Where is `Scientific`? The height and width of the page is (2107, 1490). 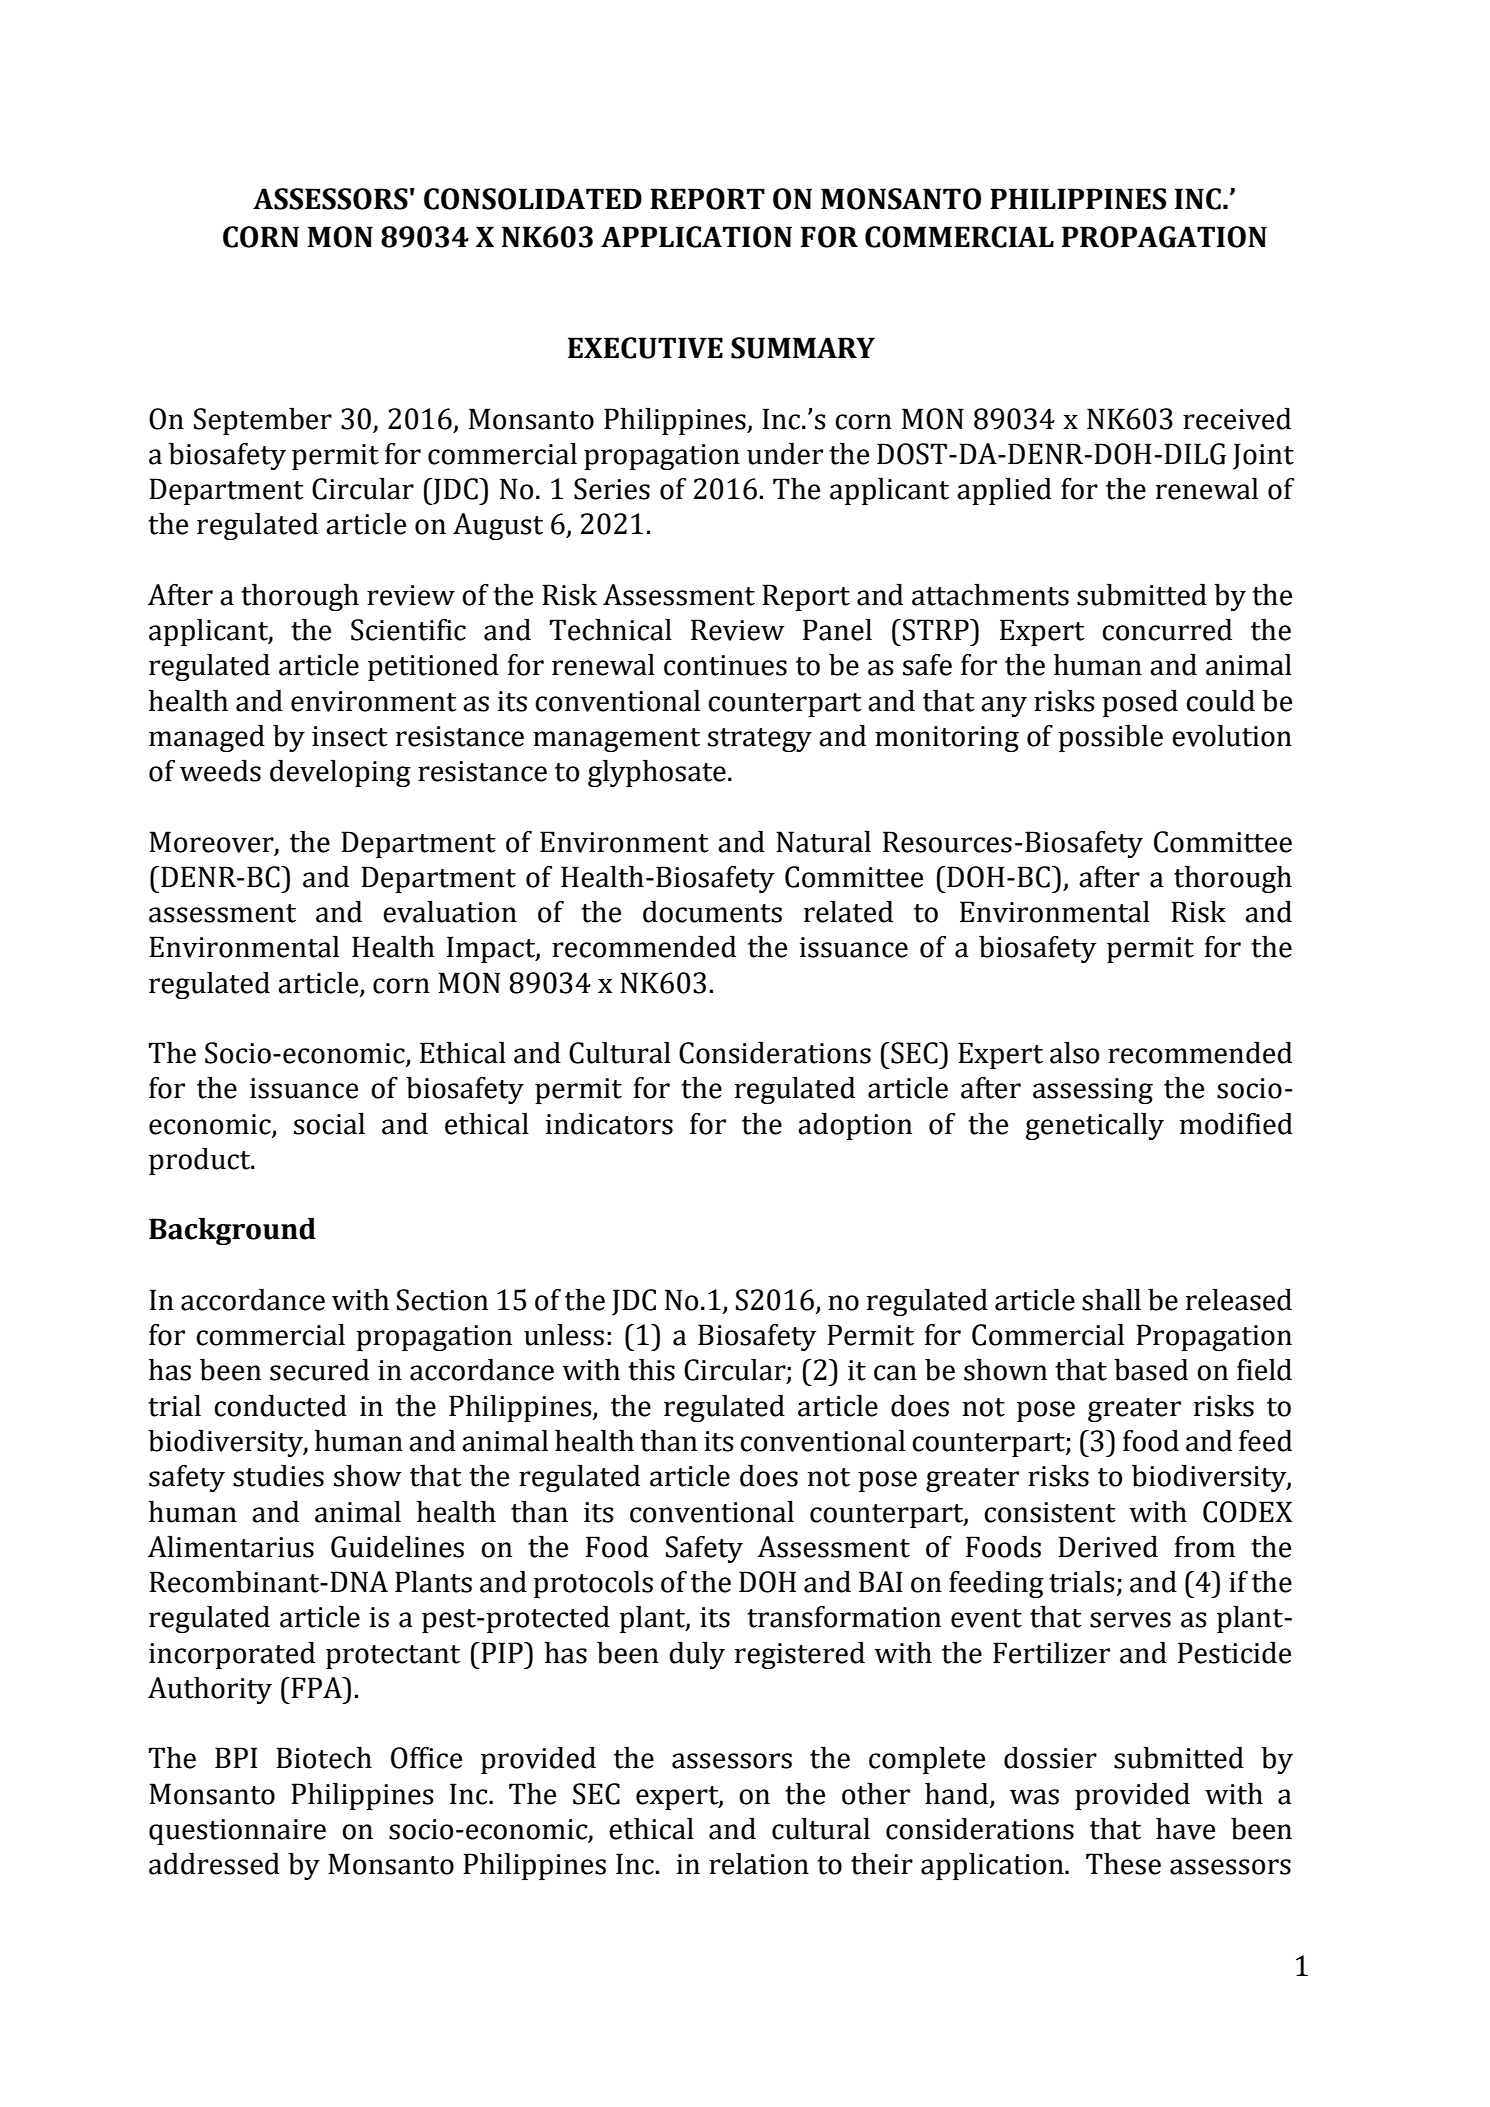 Scientific is located at coordinates (408, 630).
